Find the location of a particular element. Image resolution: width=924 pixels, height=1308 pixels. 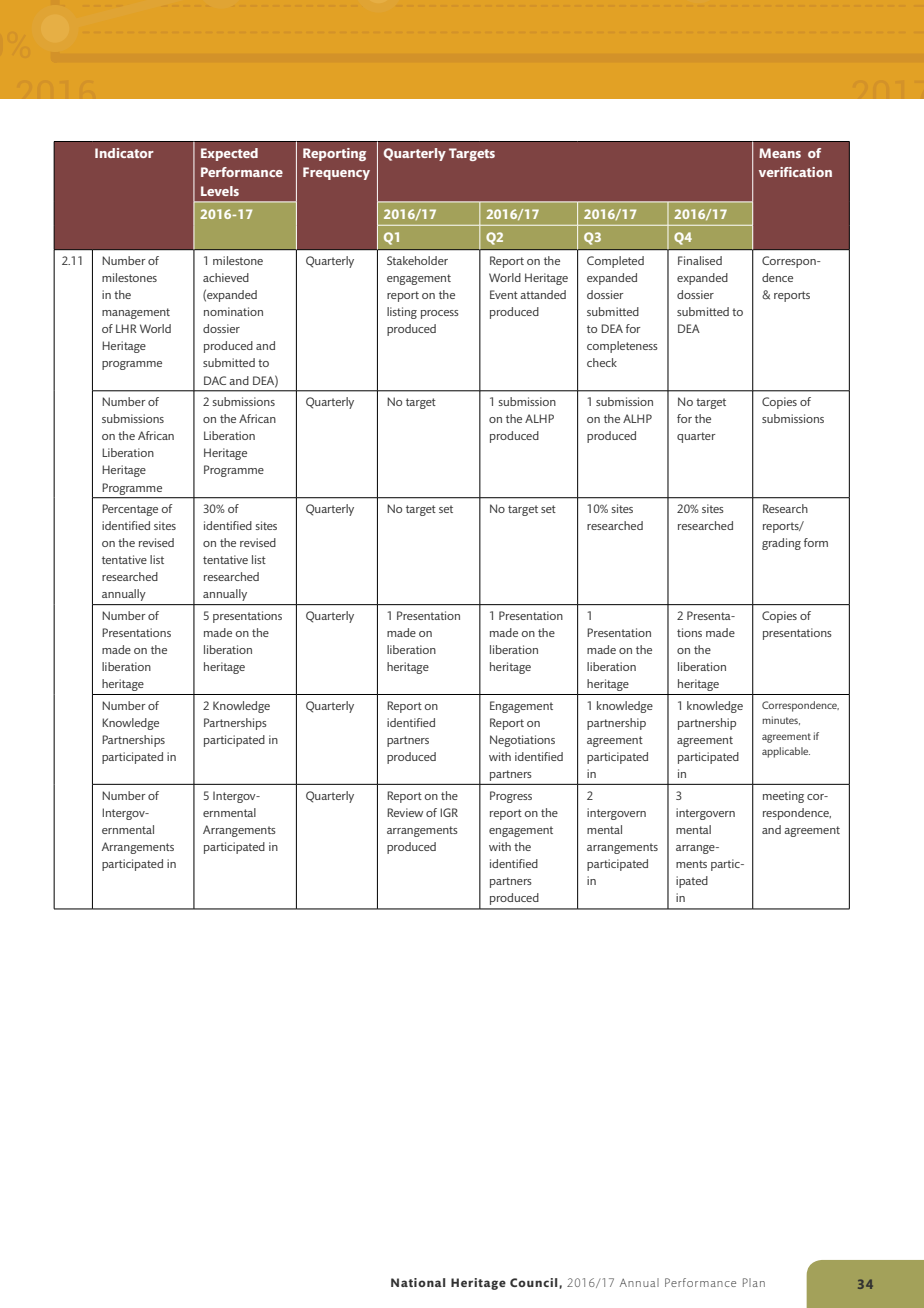

Stakeholder is located at coordinates (417, 260).
